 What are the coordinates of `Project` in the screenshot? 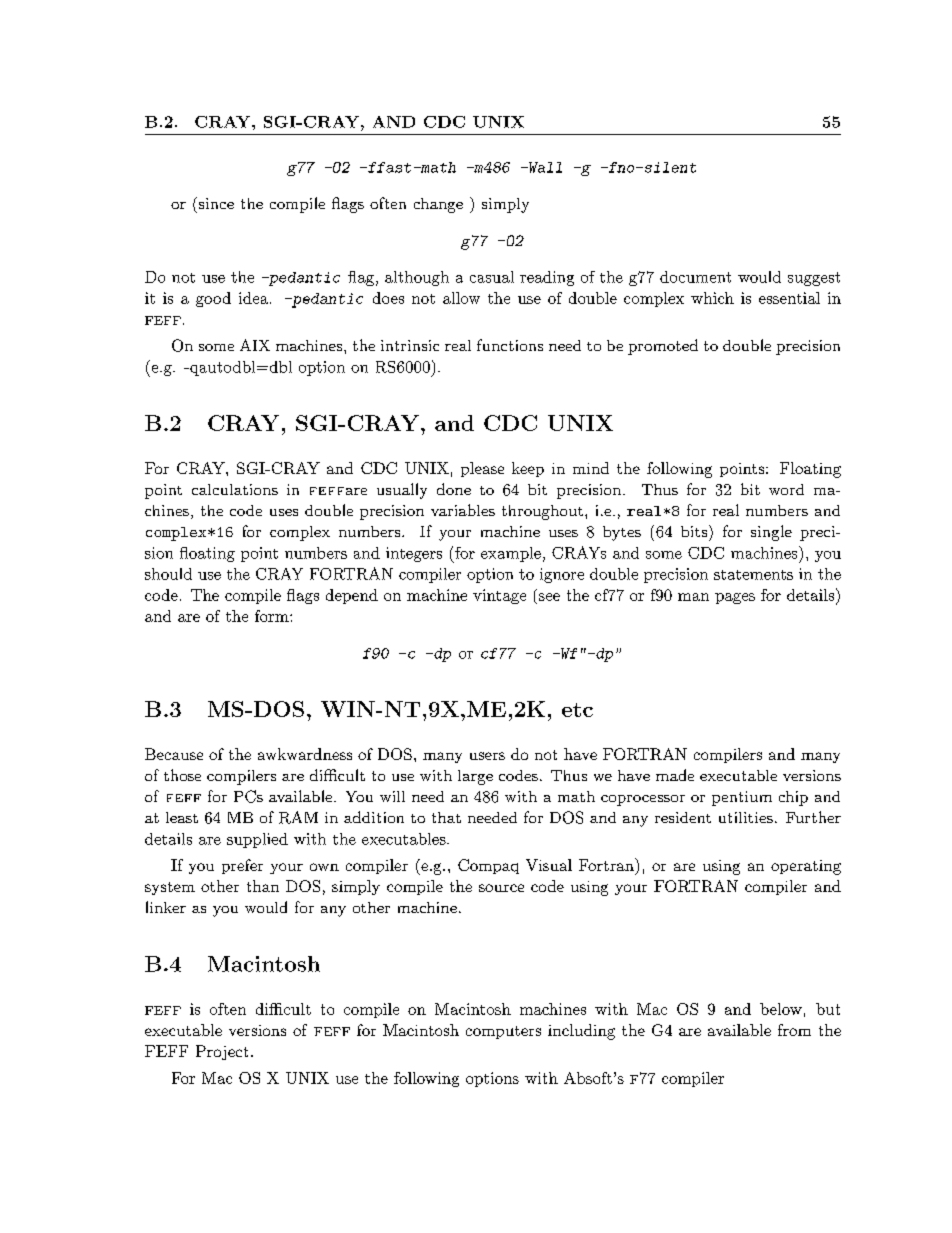 It's located at (222, 1052).
